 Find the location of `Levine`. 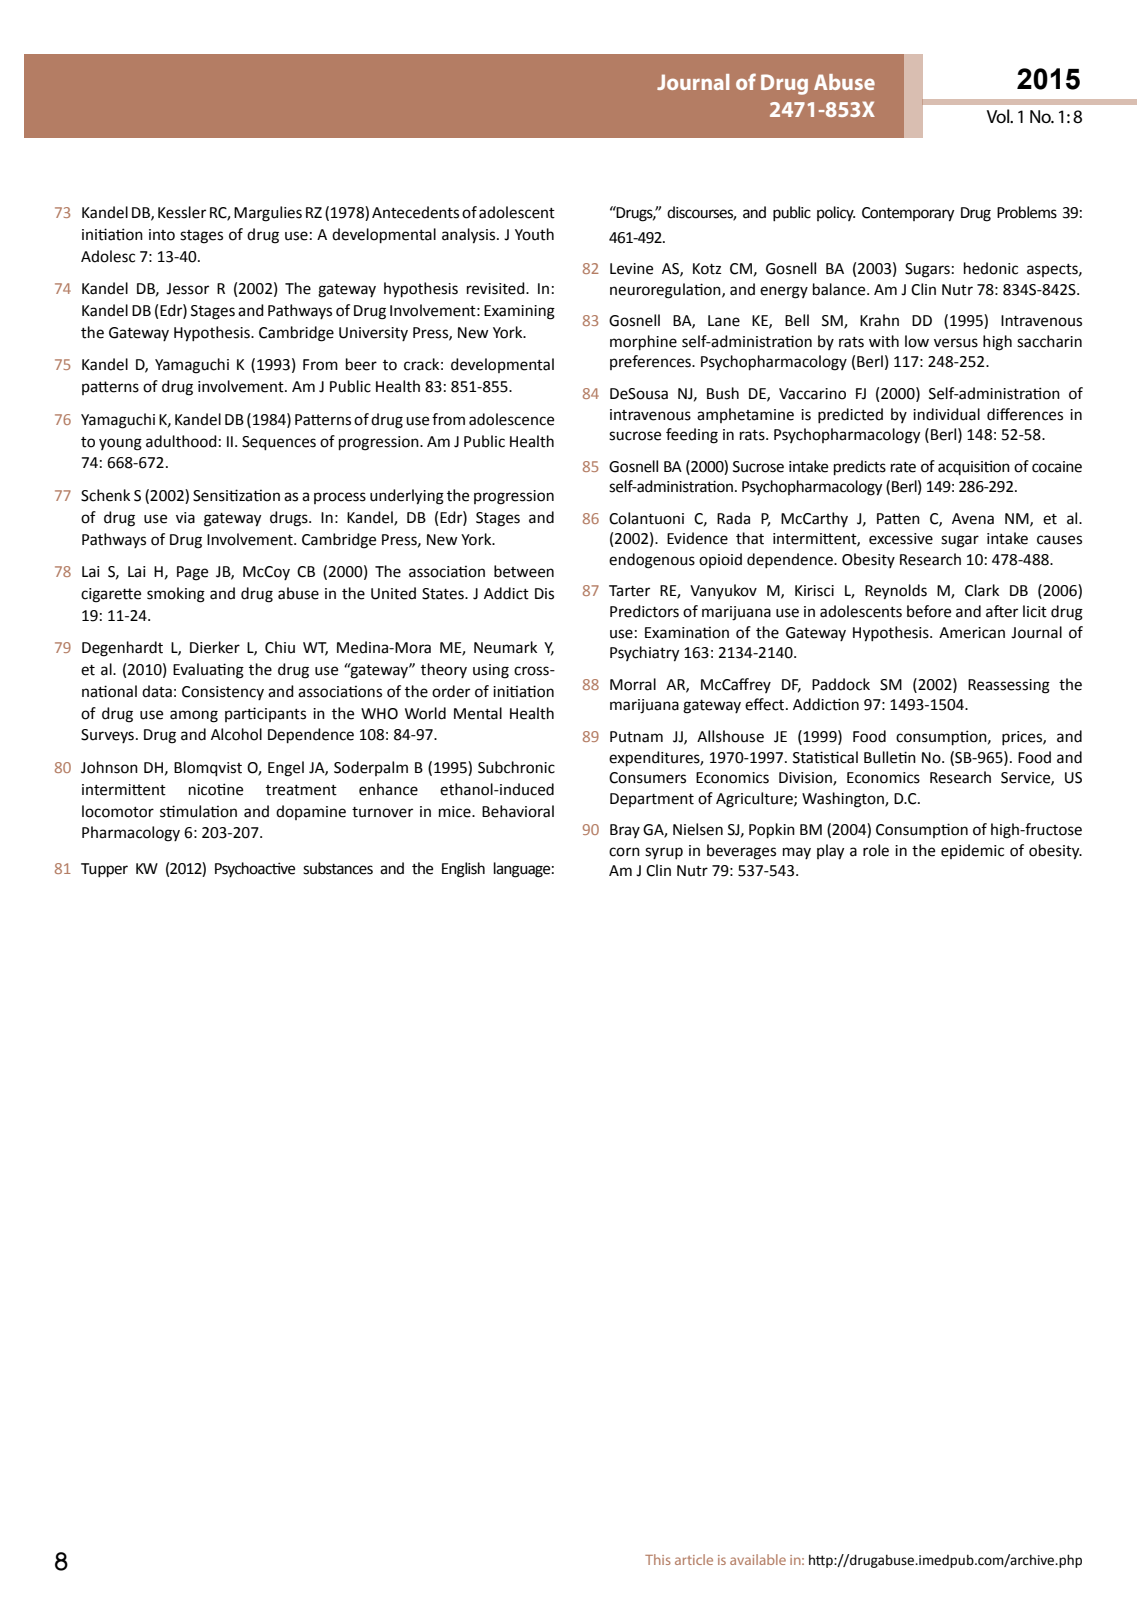

Levine is located at coordinates (631, 269).
